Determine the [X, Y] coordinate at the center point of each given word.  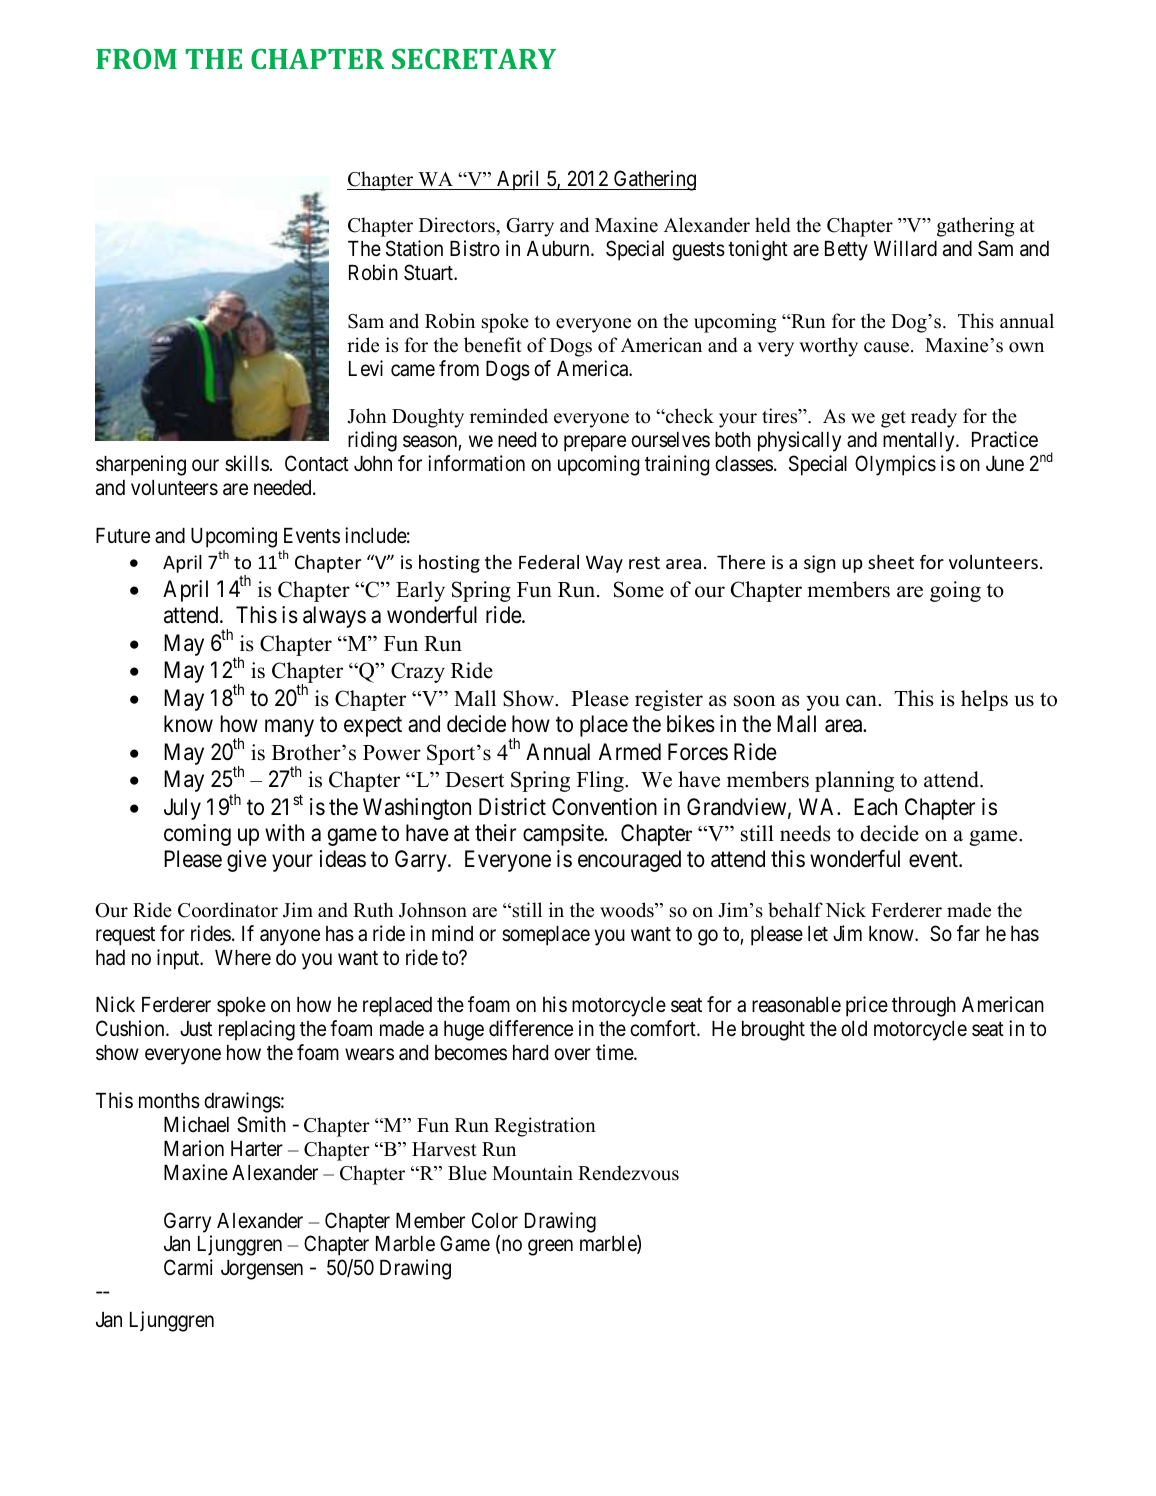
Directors [458, 225]
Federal [549, 562]
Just [196, 1029]
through [924, 1007]
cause [888, 347]
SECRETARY [474, 58]
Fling [601, 781]
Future [123, 535]
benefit [493, 345]
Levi [366, 368]
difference [531, 1028]
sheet [891, 562]
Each [875, 807]
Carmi [188, 1267]
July [182, 809]
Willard [905, 248]
